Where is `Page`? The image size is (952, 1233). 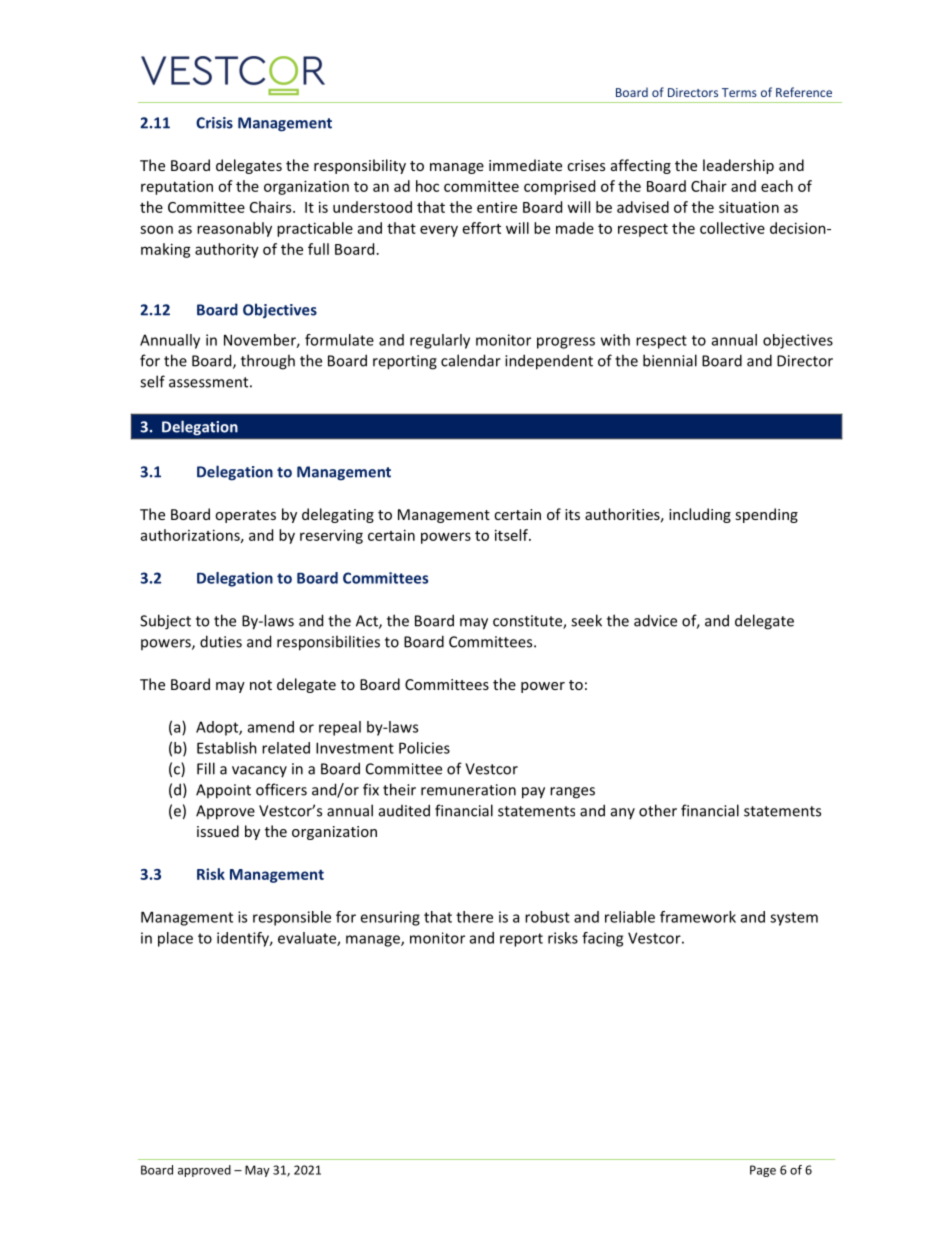 Page is located at coordinates (763, 1171).
